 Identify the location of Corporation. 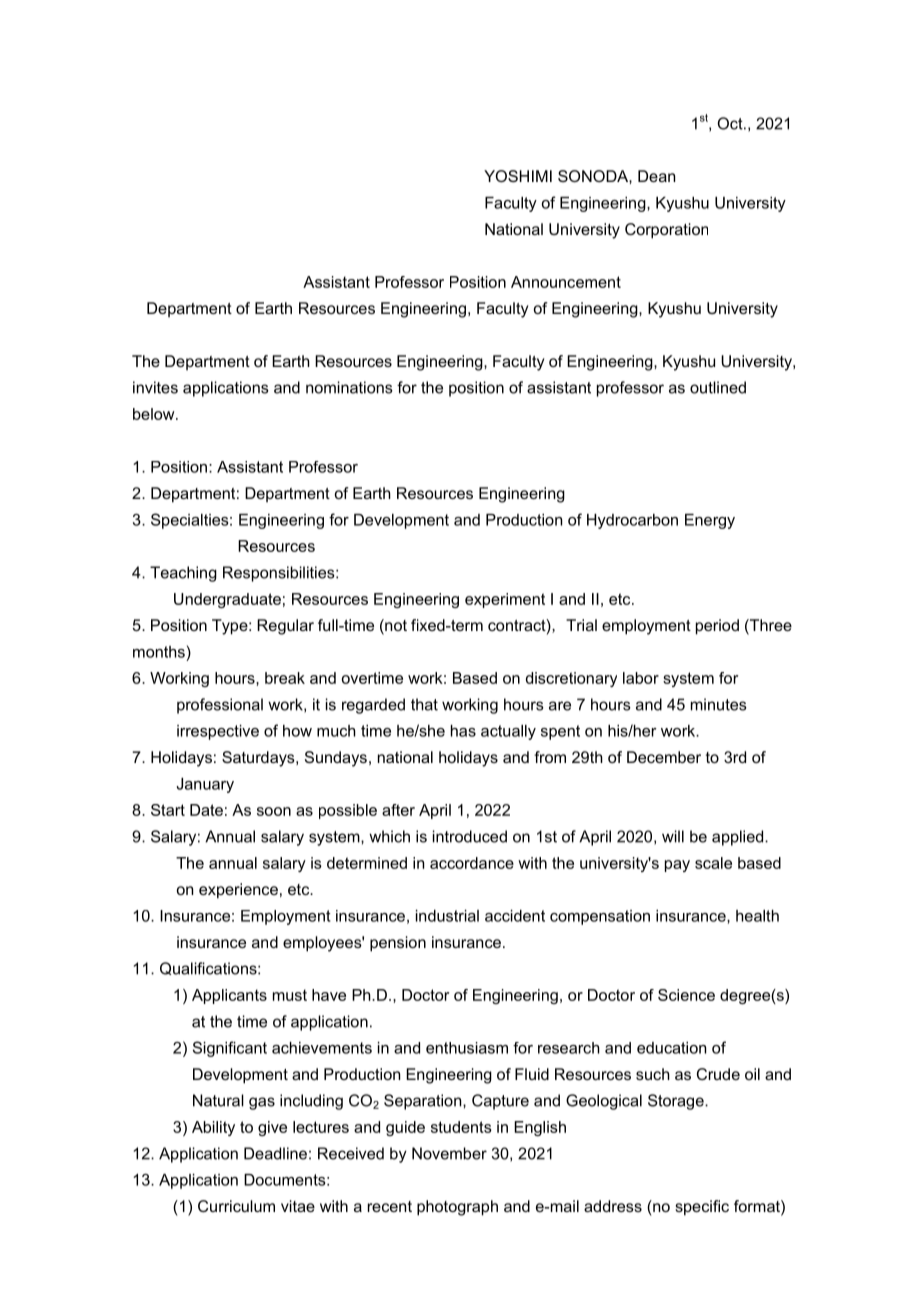
(666, 231).
